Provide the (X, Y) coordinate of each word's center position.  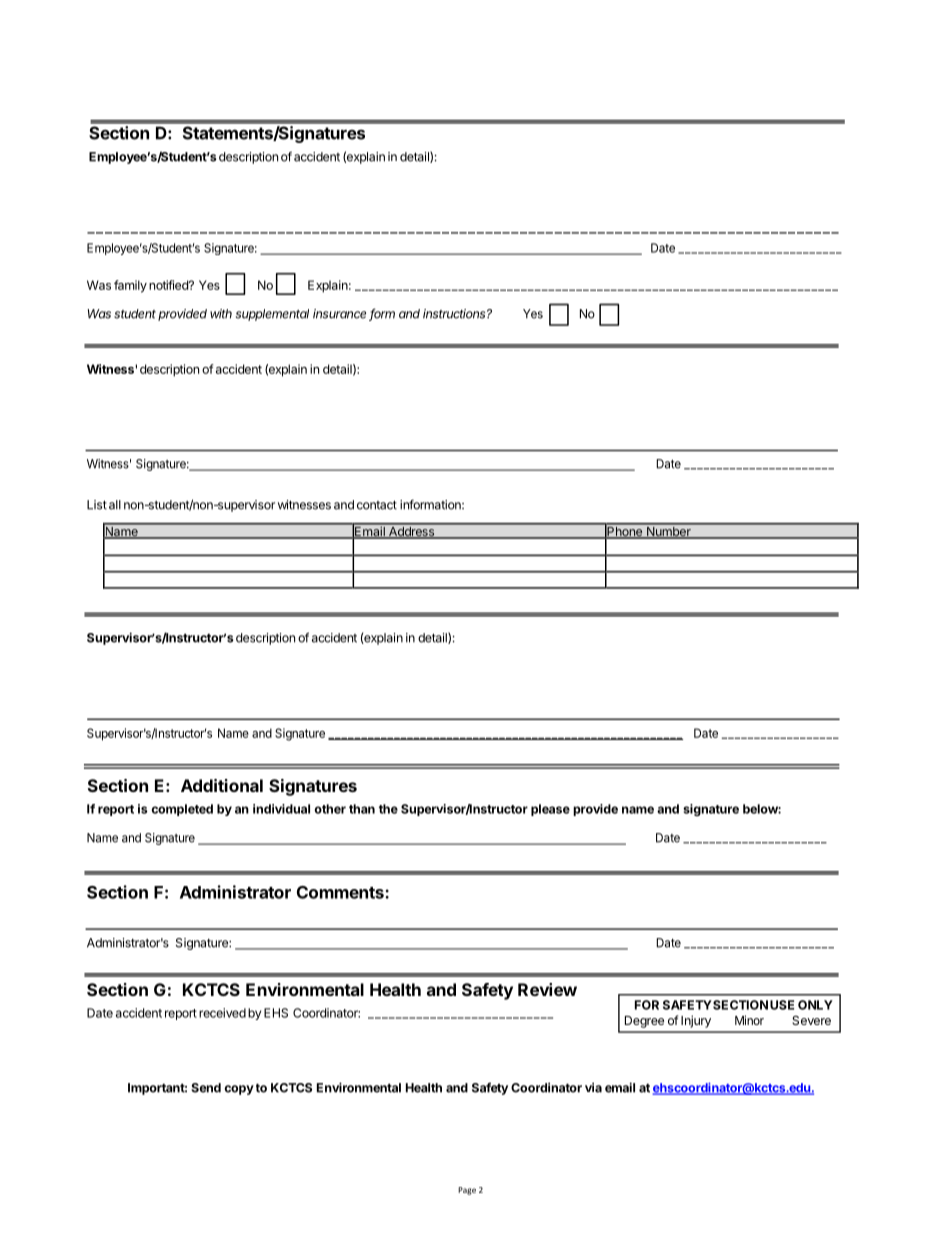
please (550, 810)
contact (377, 505)
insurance (341, 315)
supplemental (272, 315)
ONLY (815, 1005)
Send (206, 1088)
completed (182, 810)
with (221, 314)
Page (467, 1191)
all (115, 505)
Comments (341, 892)
